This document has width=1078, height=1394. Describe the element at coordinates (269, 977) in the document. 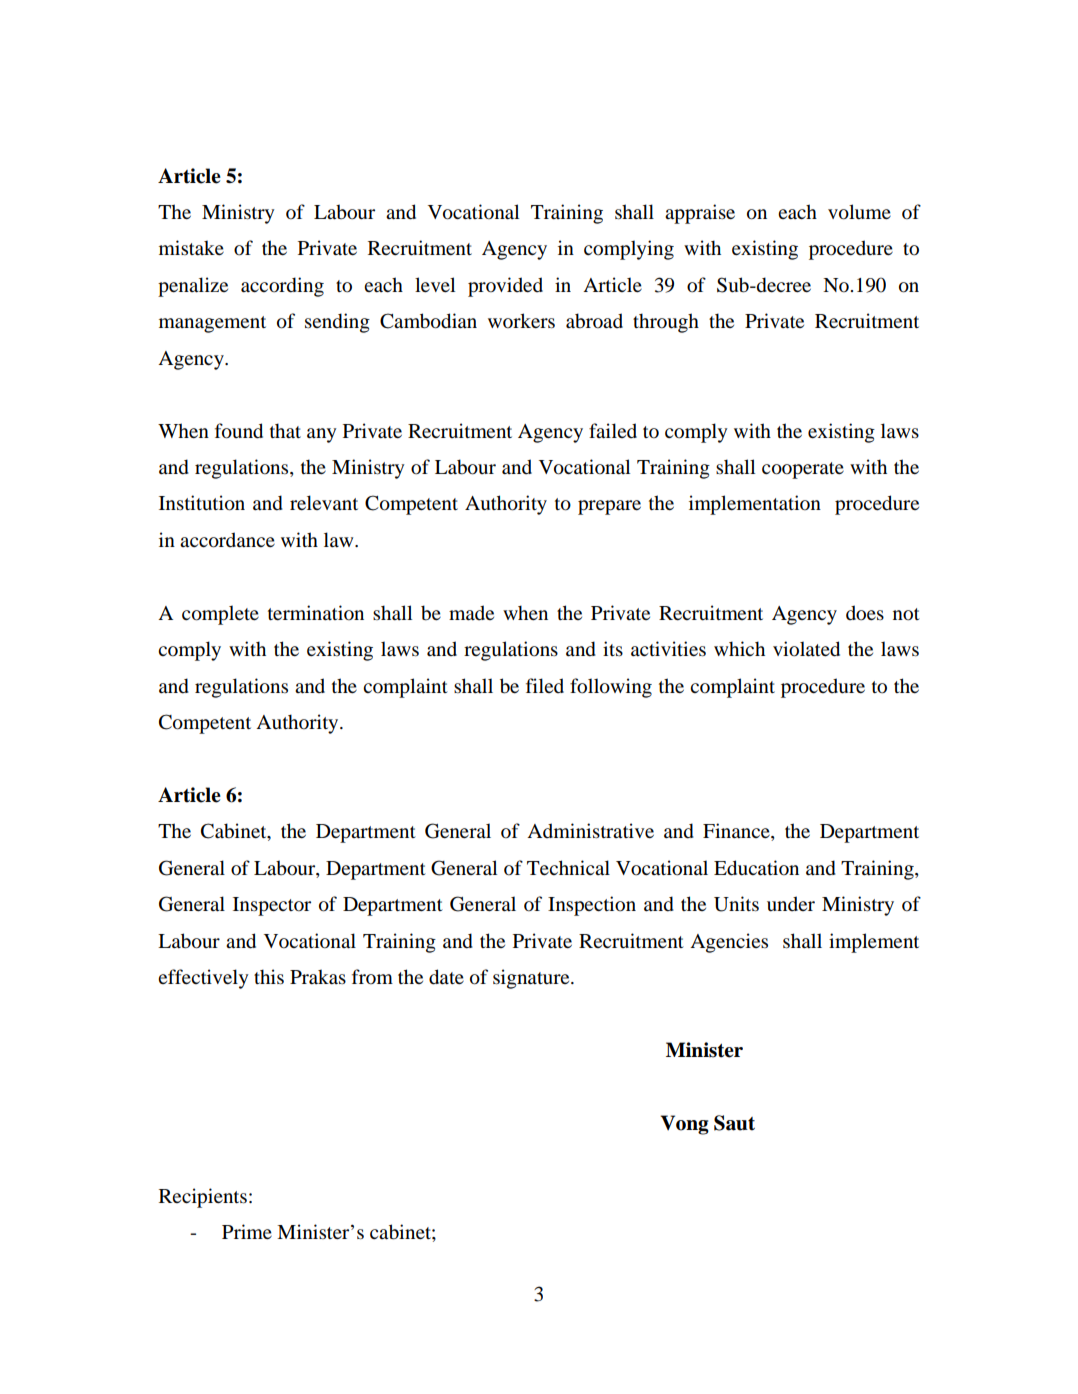

I see `this` at that location.
